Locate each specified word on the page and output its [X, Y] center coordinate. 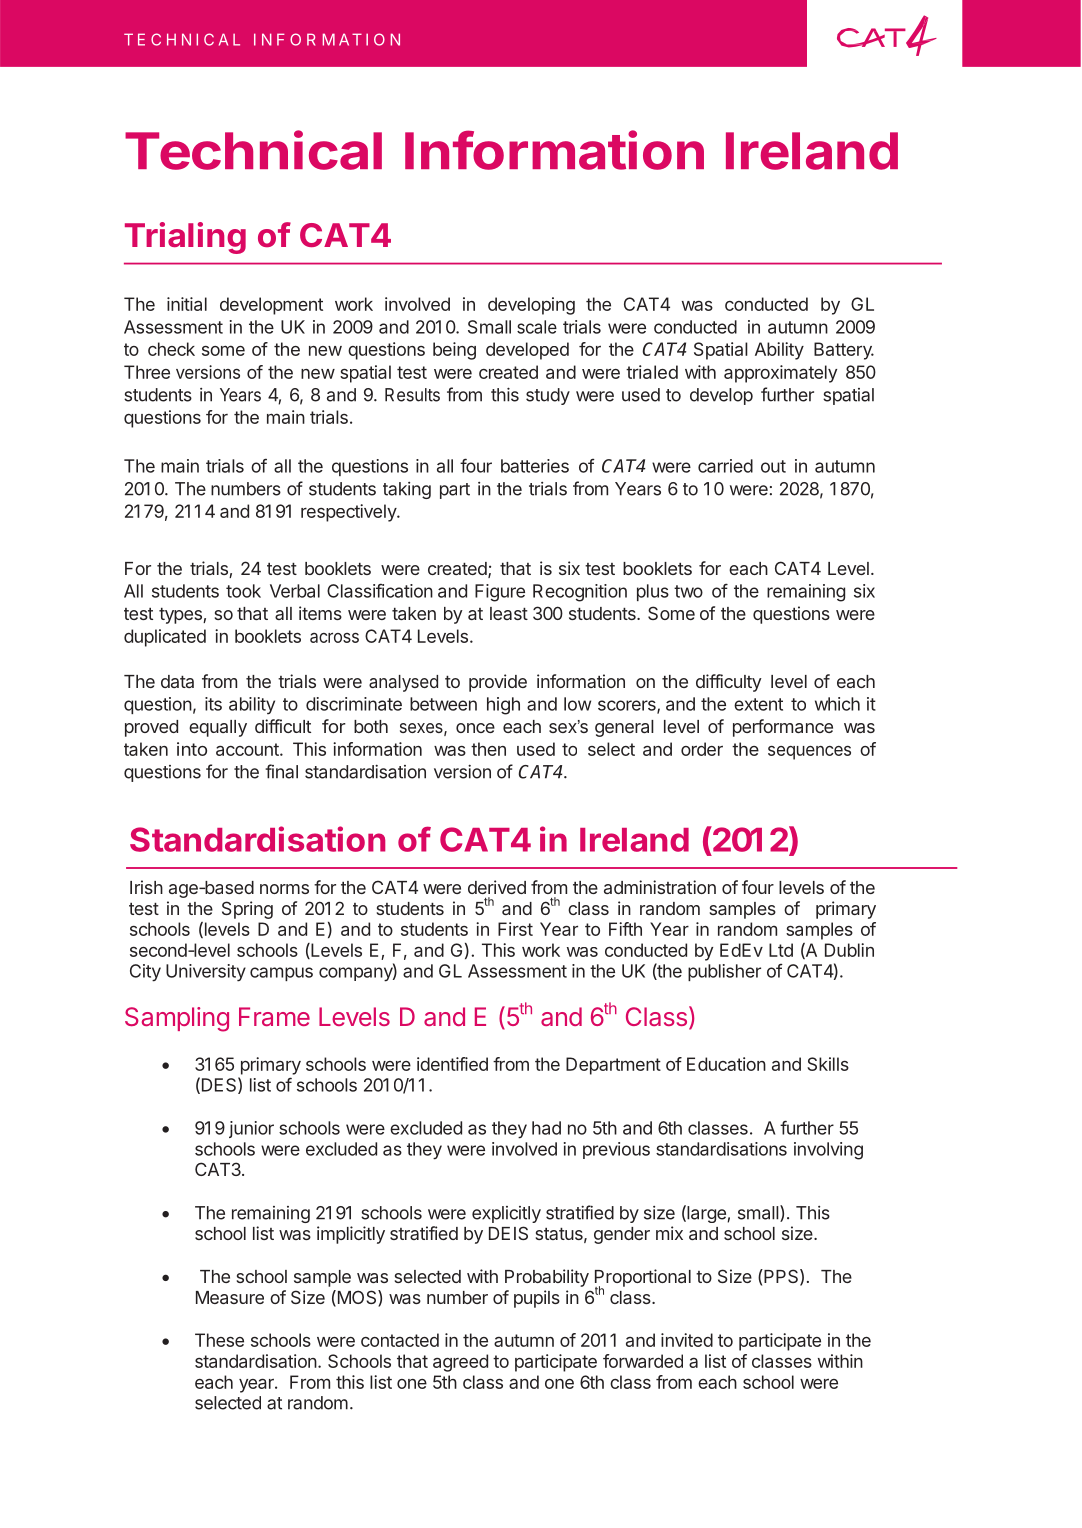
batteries [535, 466]
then [488, 749]
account [248, 749]
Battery [844, 351]
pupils [537, 1299]
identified [452, 1064]
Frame [274, 1016]
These [219, 1340]
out [773, 466]
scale [537, 327]
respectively [349, 513]
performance [783, 728]
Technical [253, 150]
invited [687, 1340]
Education [726, 1064]
